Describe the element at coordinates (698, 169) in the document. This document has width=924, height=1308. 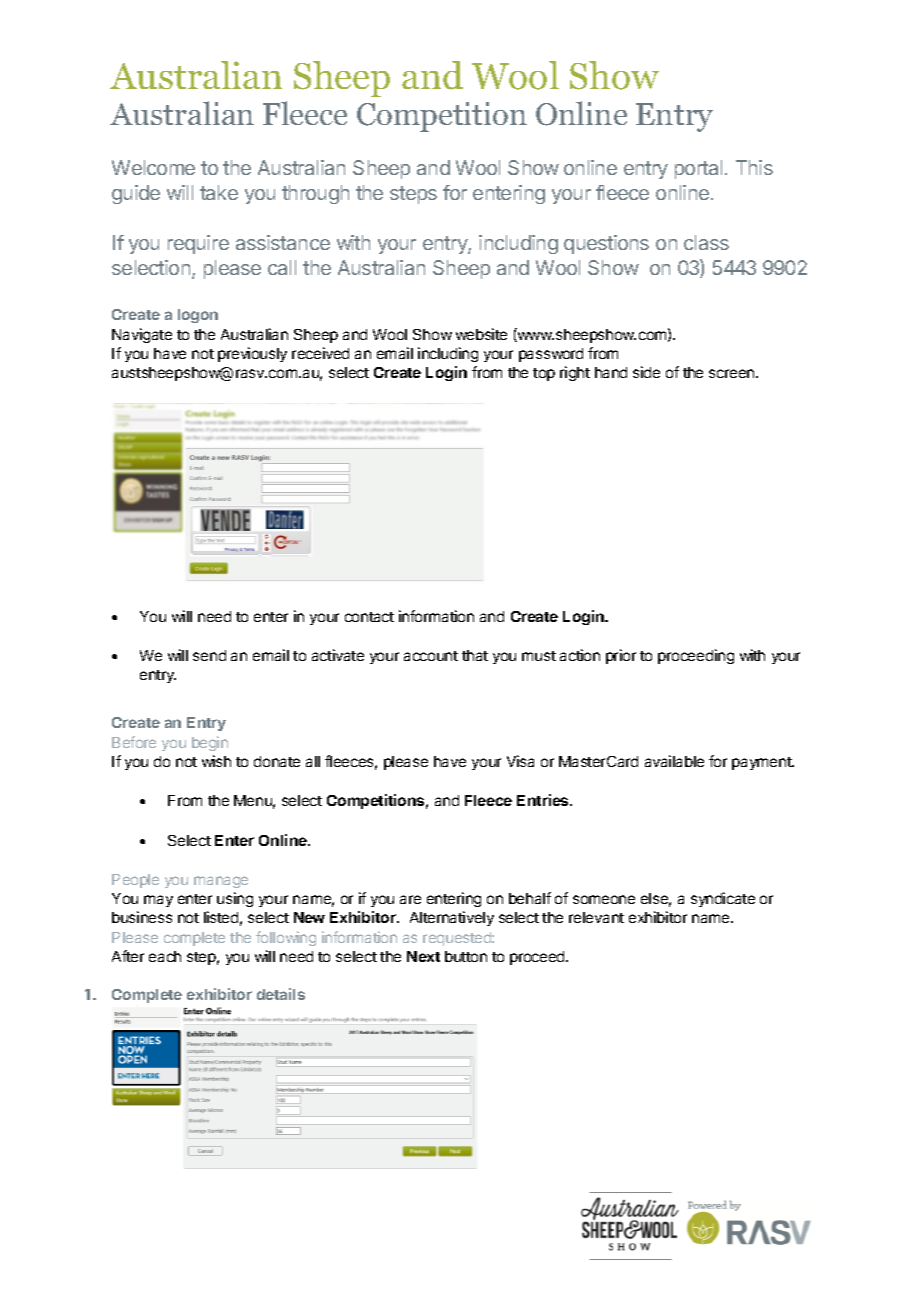
I see `portal` at that location.
